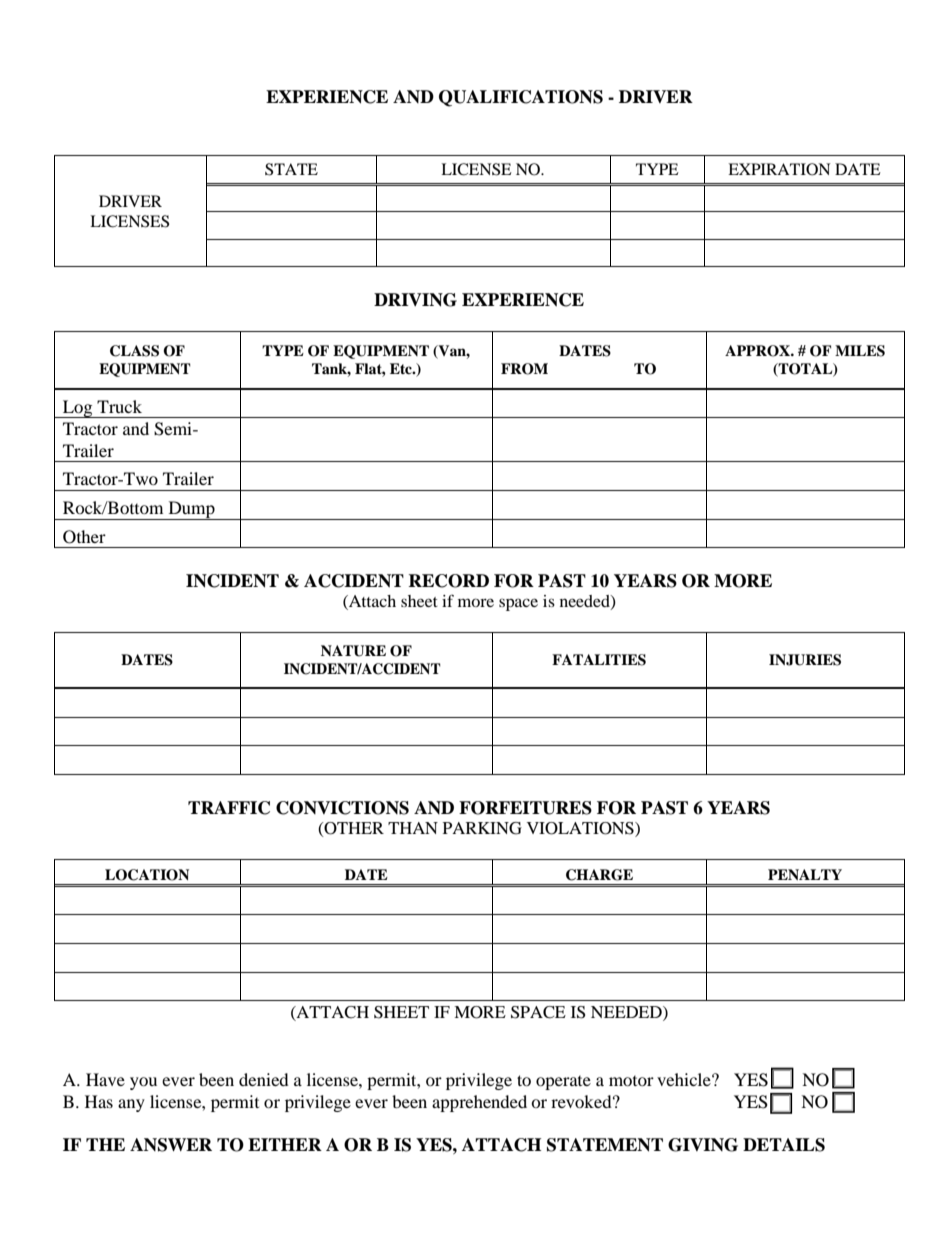  I want to click on NATURE, so click(353, 651).
